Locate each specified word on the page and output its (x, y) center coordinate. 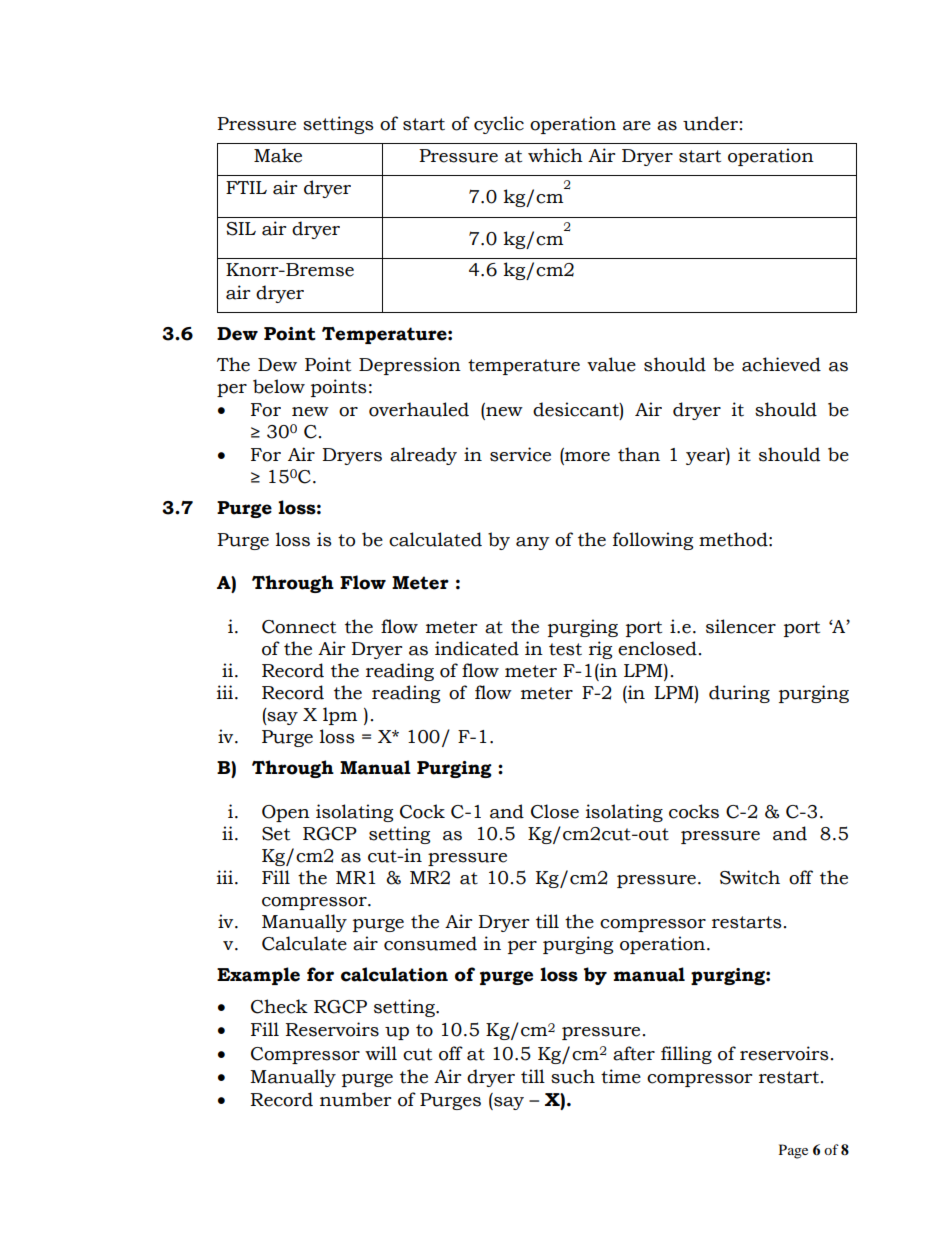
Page (793, 1151)
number (355, 1099)
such (573, 1076)
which (555, 155)
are (637, 126)
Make (278, 155)
